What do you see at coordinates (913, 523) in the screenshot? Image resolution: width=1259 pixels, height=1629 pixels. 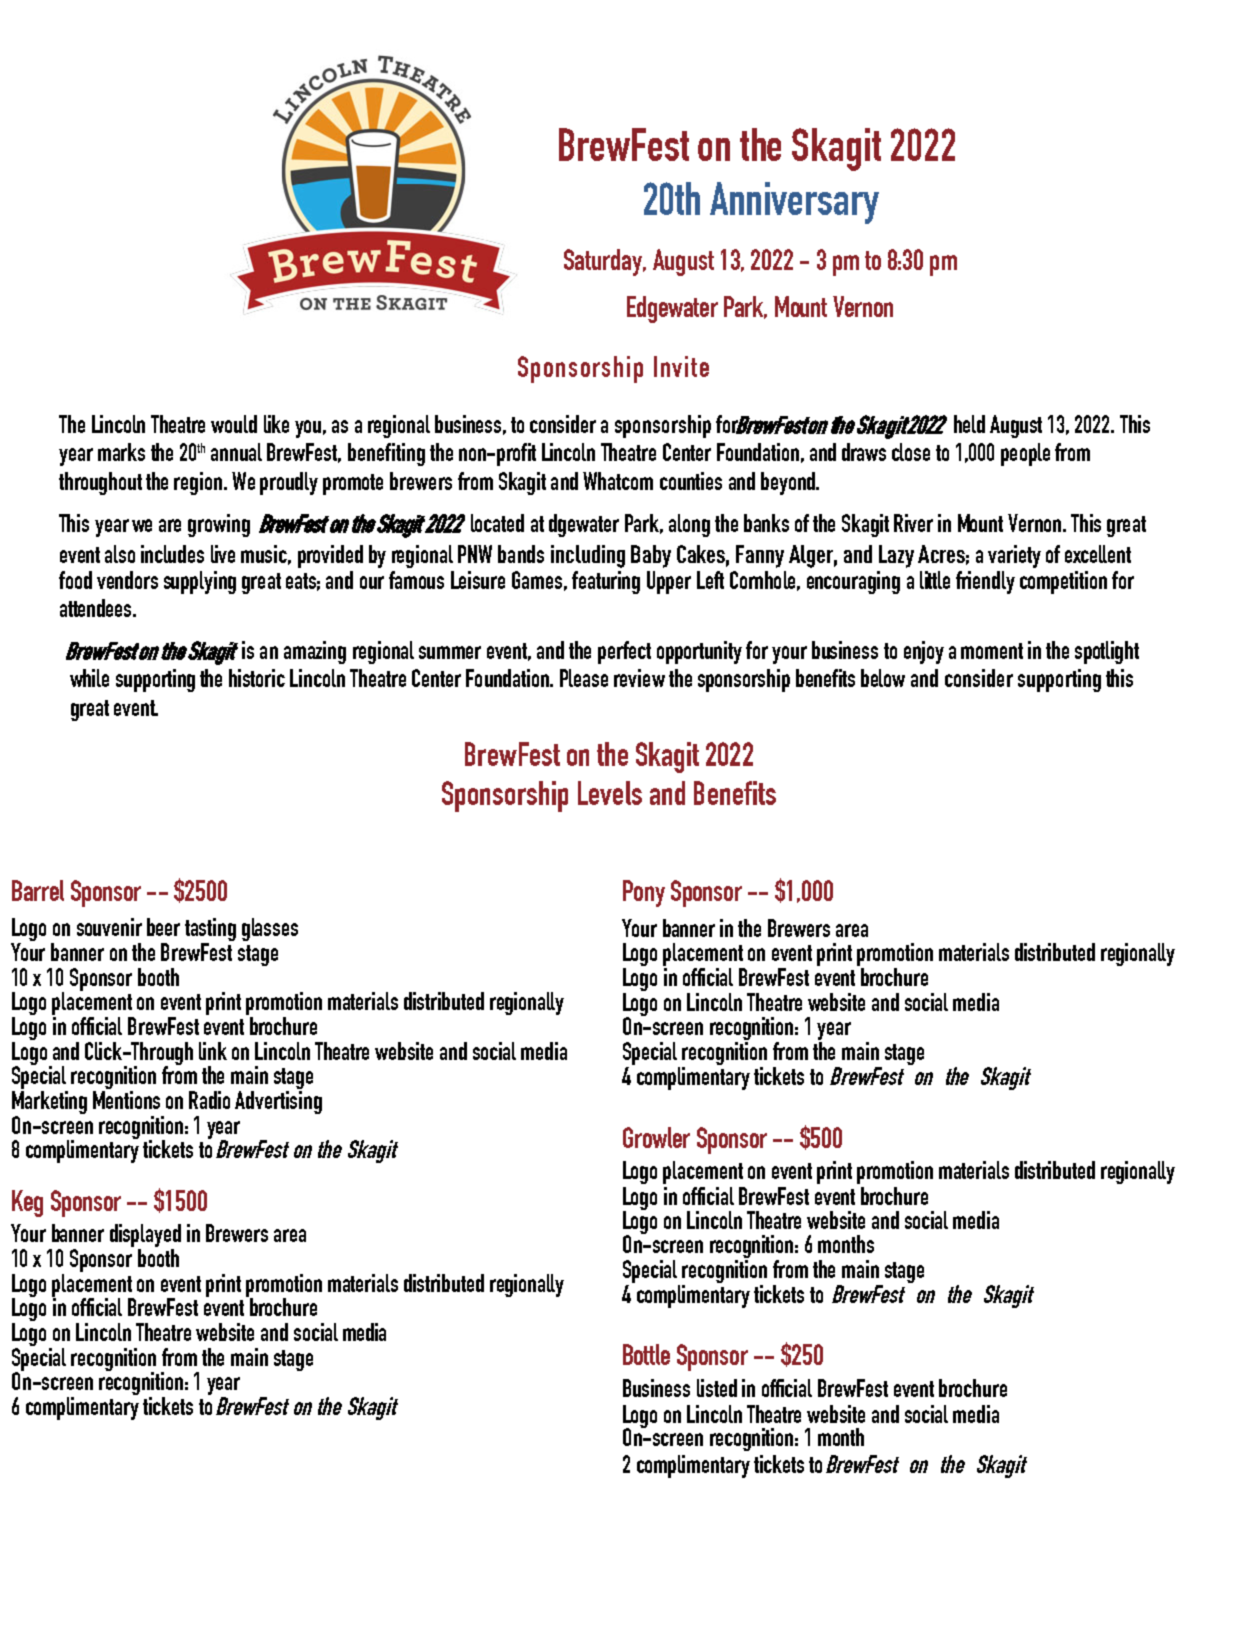 I see `River` at bounding box center [913, 523].
